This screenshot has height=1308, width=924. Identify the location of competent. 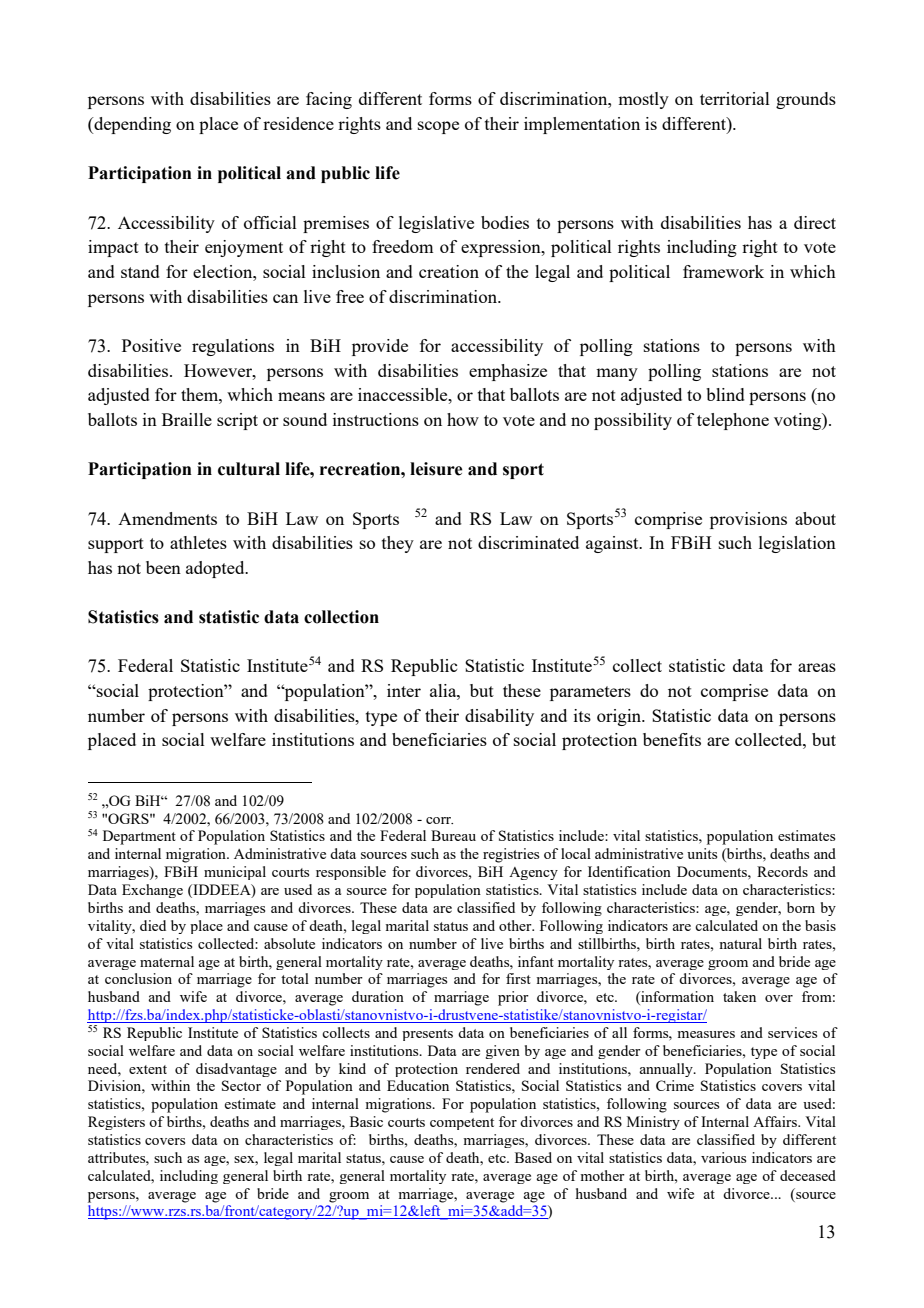
(462, 1124).
